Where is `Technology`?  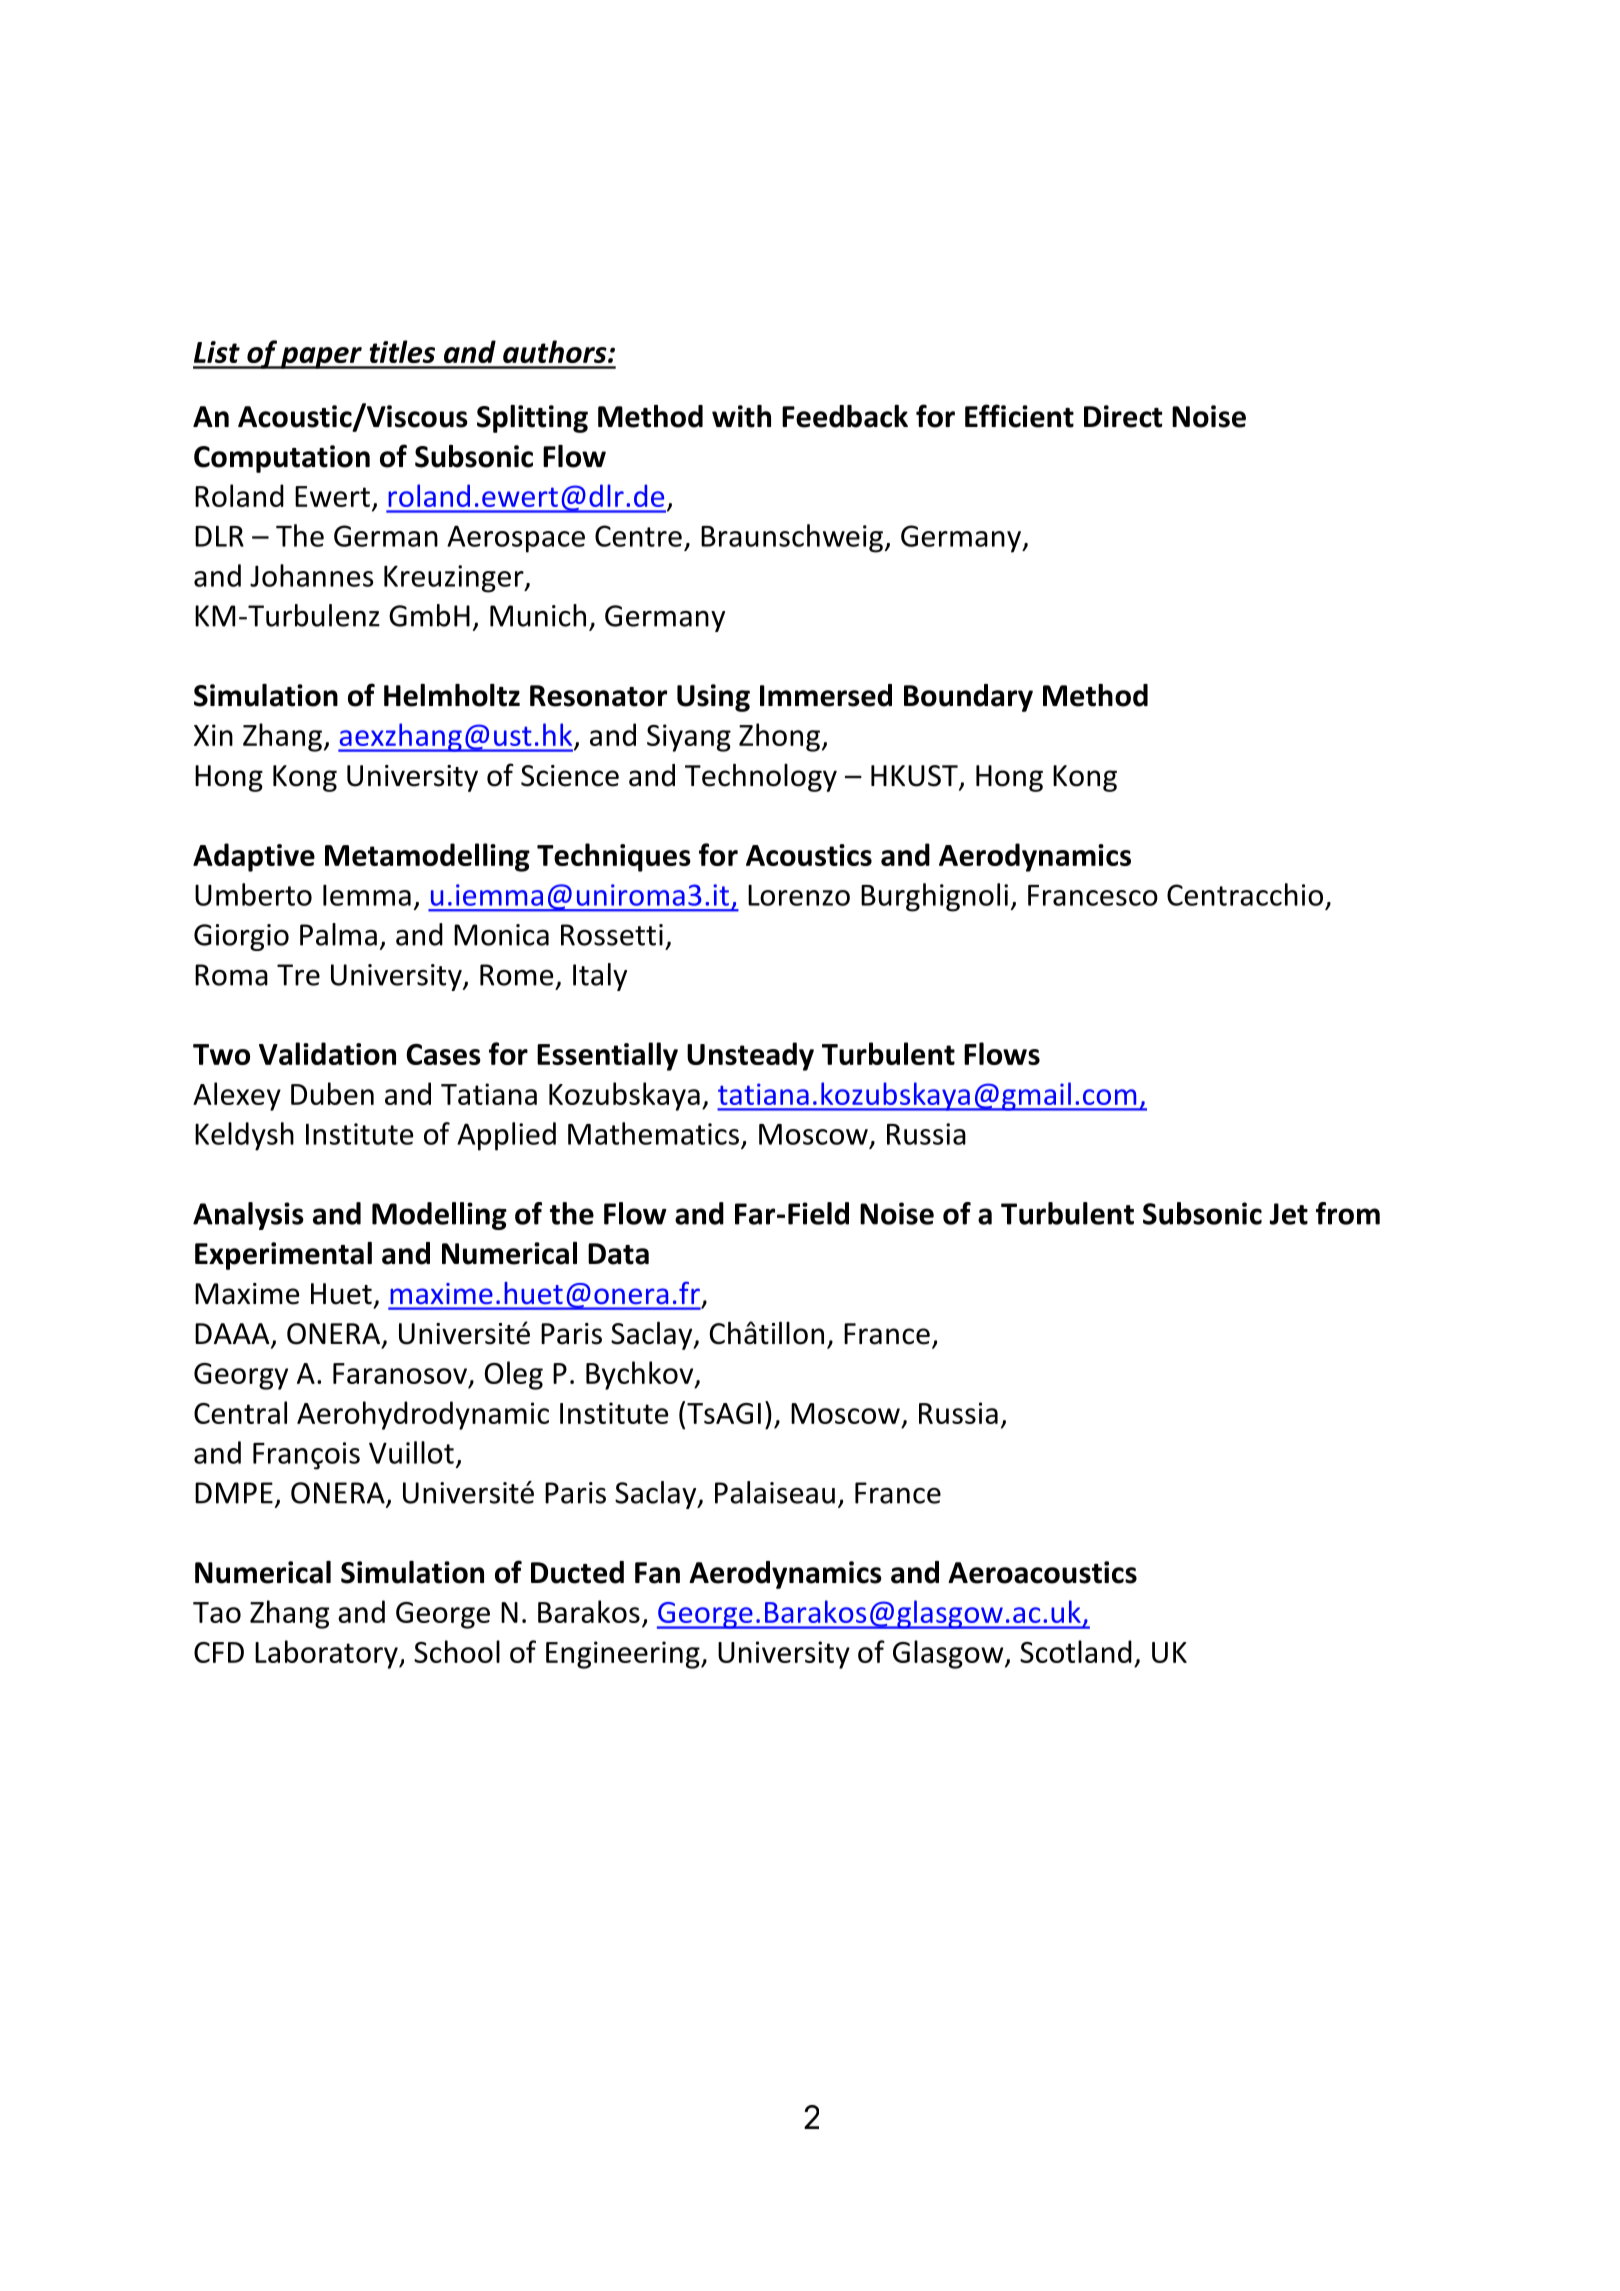
Technology is located at coordinates (761, 777).
